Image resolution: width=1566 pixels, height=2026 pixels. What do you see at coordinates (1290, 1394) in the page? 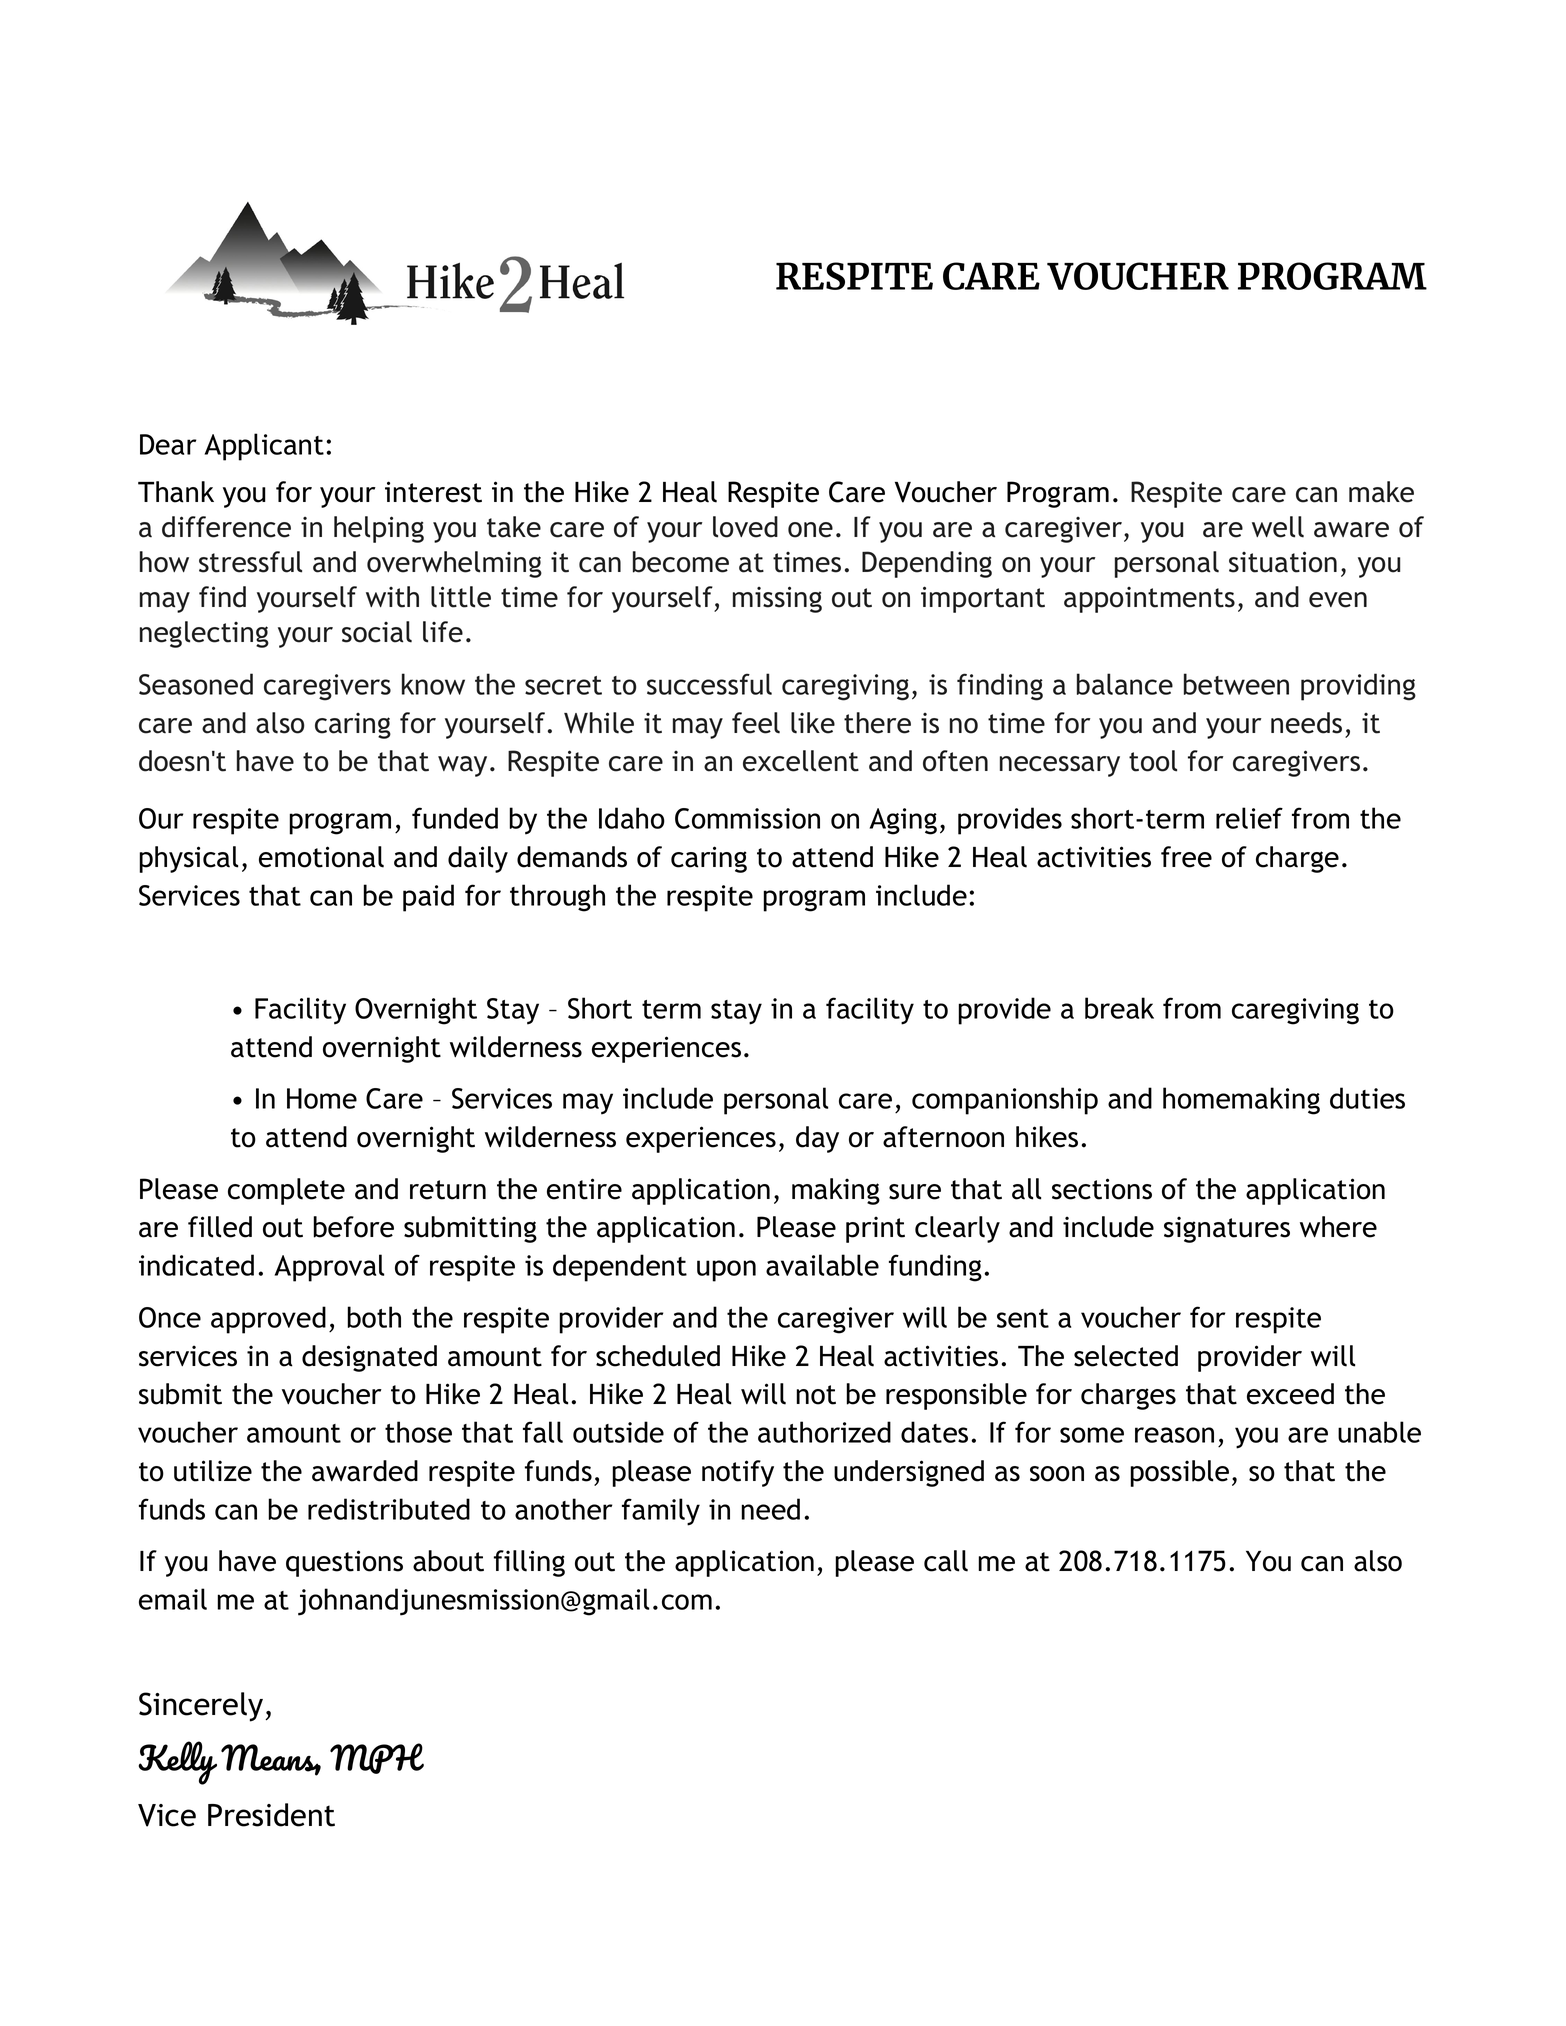
I see `exceed` at bounding box center [1290, 1394].
